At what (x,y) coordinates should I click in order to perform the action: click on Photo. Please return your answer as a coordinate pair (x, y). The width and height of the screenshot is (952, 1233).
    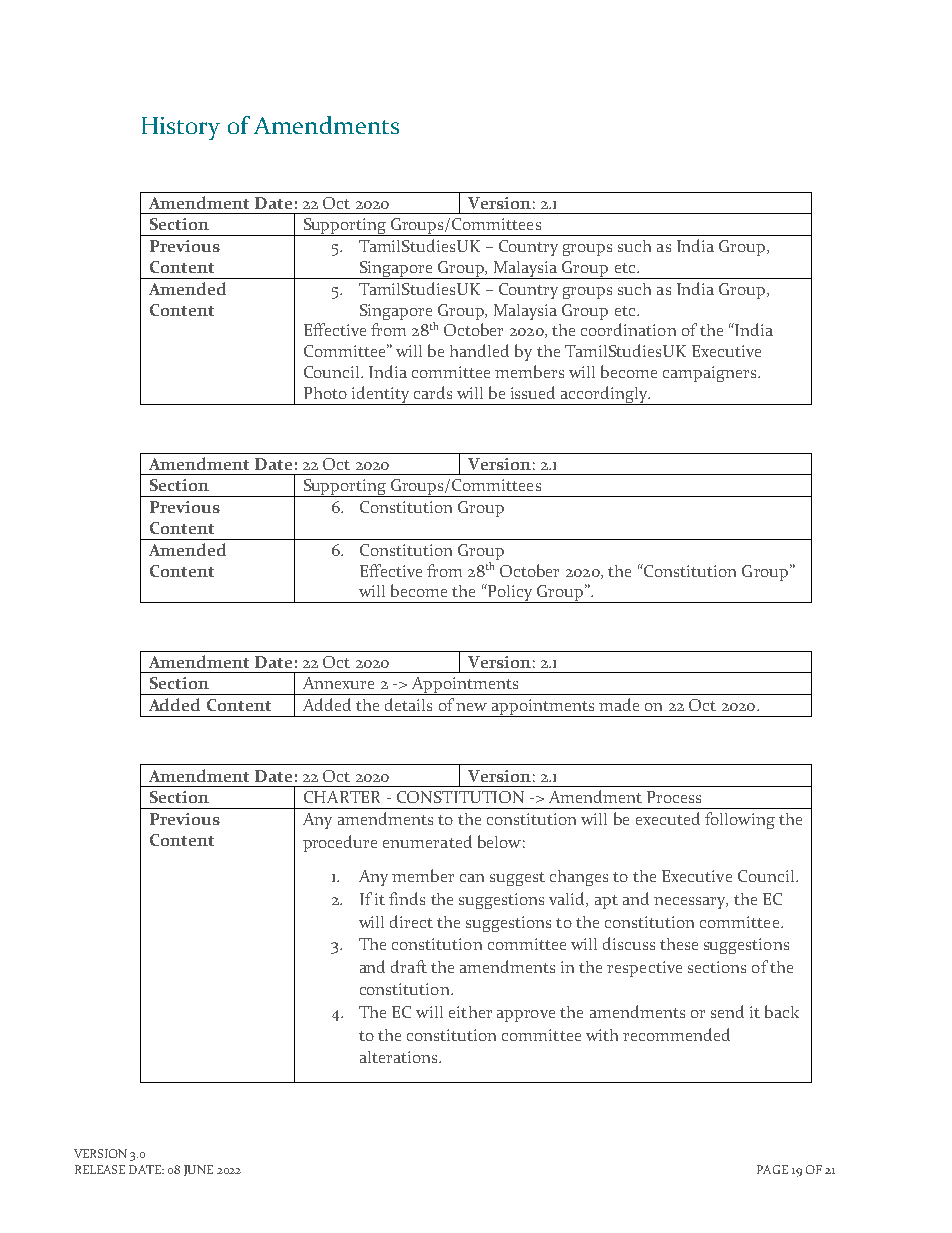
    Looking at the image, I should click on (325, 393).
